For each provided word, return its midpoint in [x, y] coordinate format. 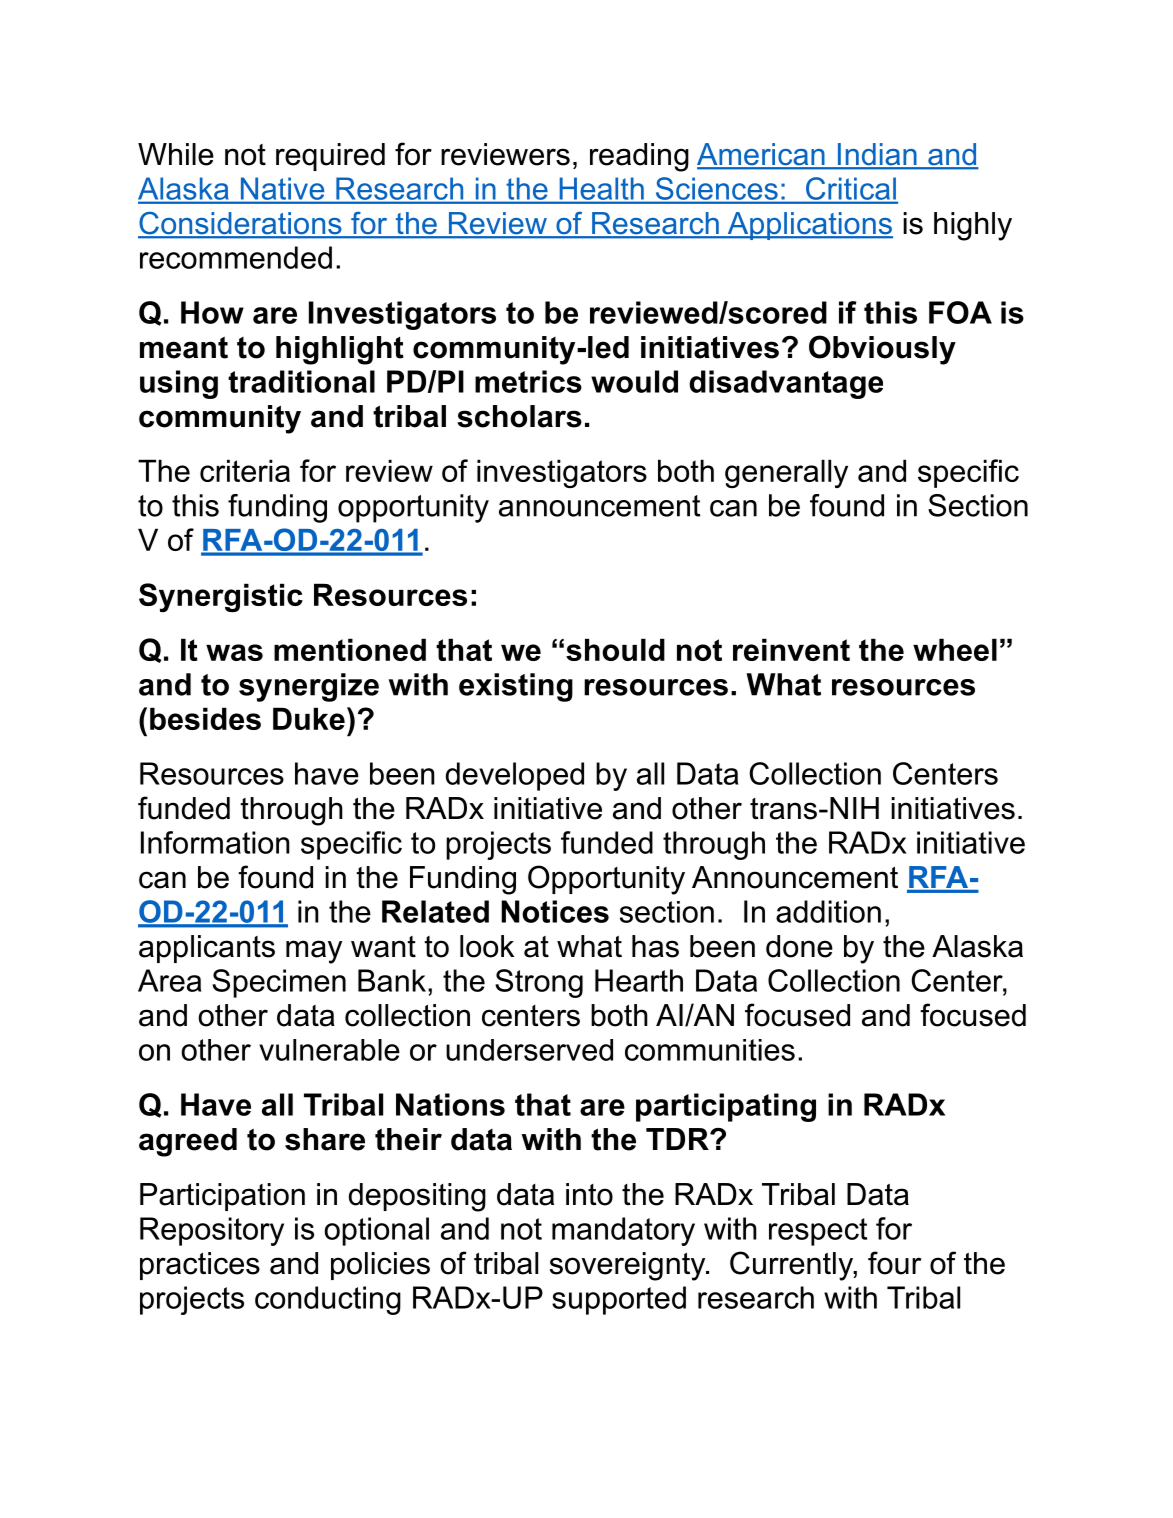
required [330, 157]
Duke [309, 718]
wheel [955, 649]
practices [200, 1266]
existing [516, 687]
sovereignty [629, 1266]
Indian [877, 155]
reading [639, 157]
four [894, 1263]
